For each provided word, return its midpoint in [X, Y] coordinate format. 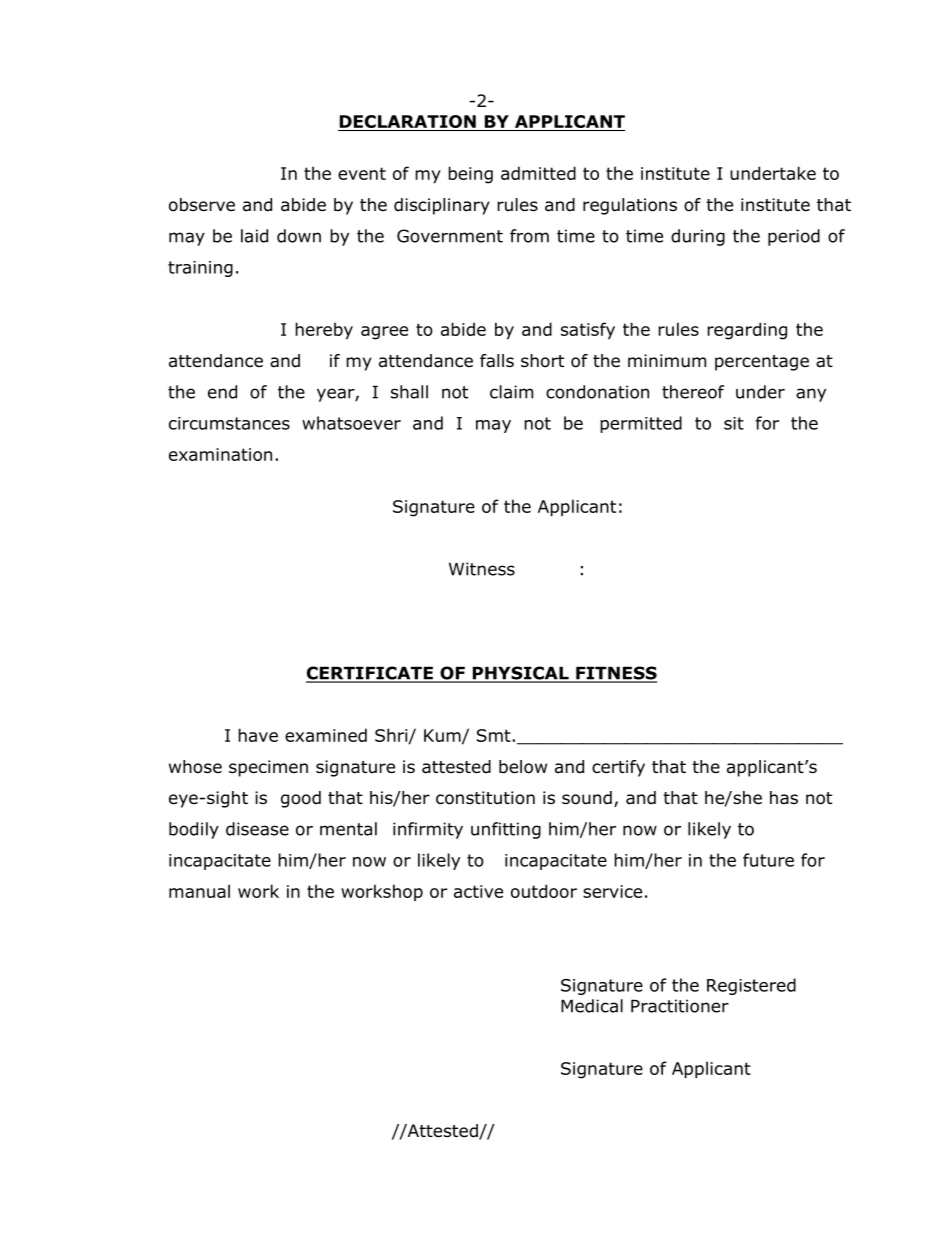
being [470, 175]
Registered [751, 986]
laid [254, 236]
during [698, 237]
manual [199, 891]
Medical [592, 1006]
